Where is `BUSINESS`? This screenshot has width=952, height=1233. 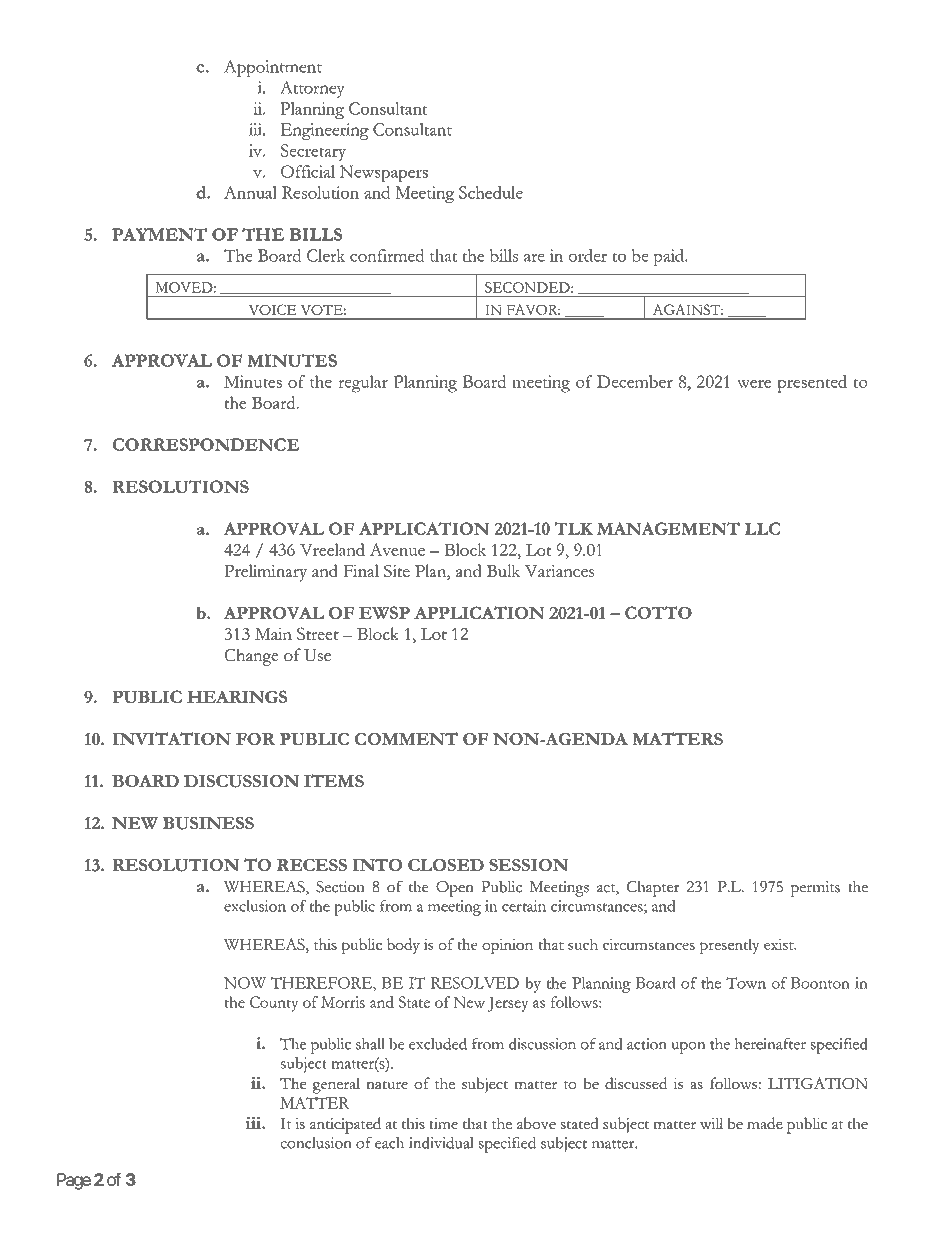
BUSINESS is located at coordinates (208, 823).
